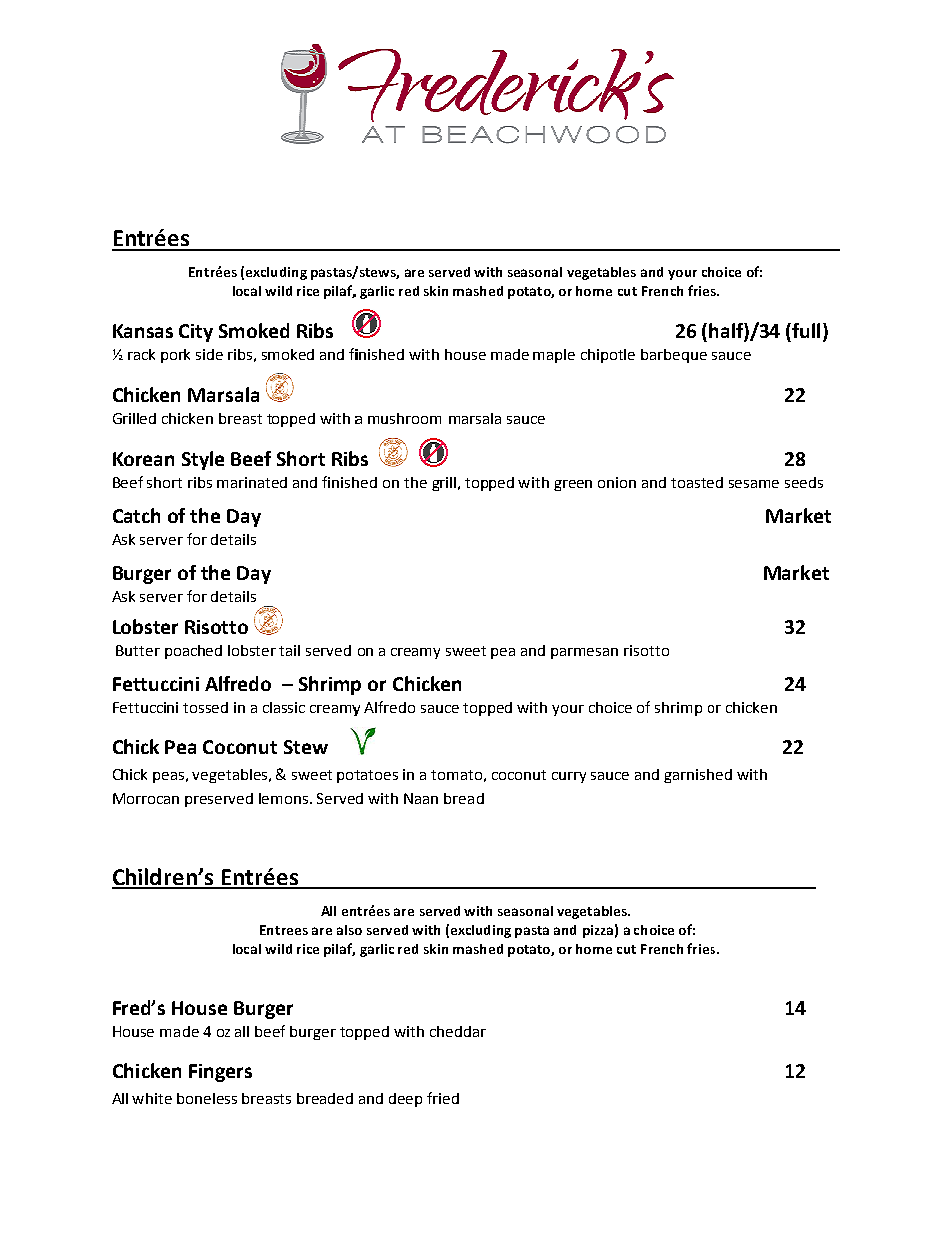 The image size is (952, 1233). Describe the element at coordinates (136, 515) in the page. I see `Catch` at that location.
